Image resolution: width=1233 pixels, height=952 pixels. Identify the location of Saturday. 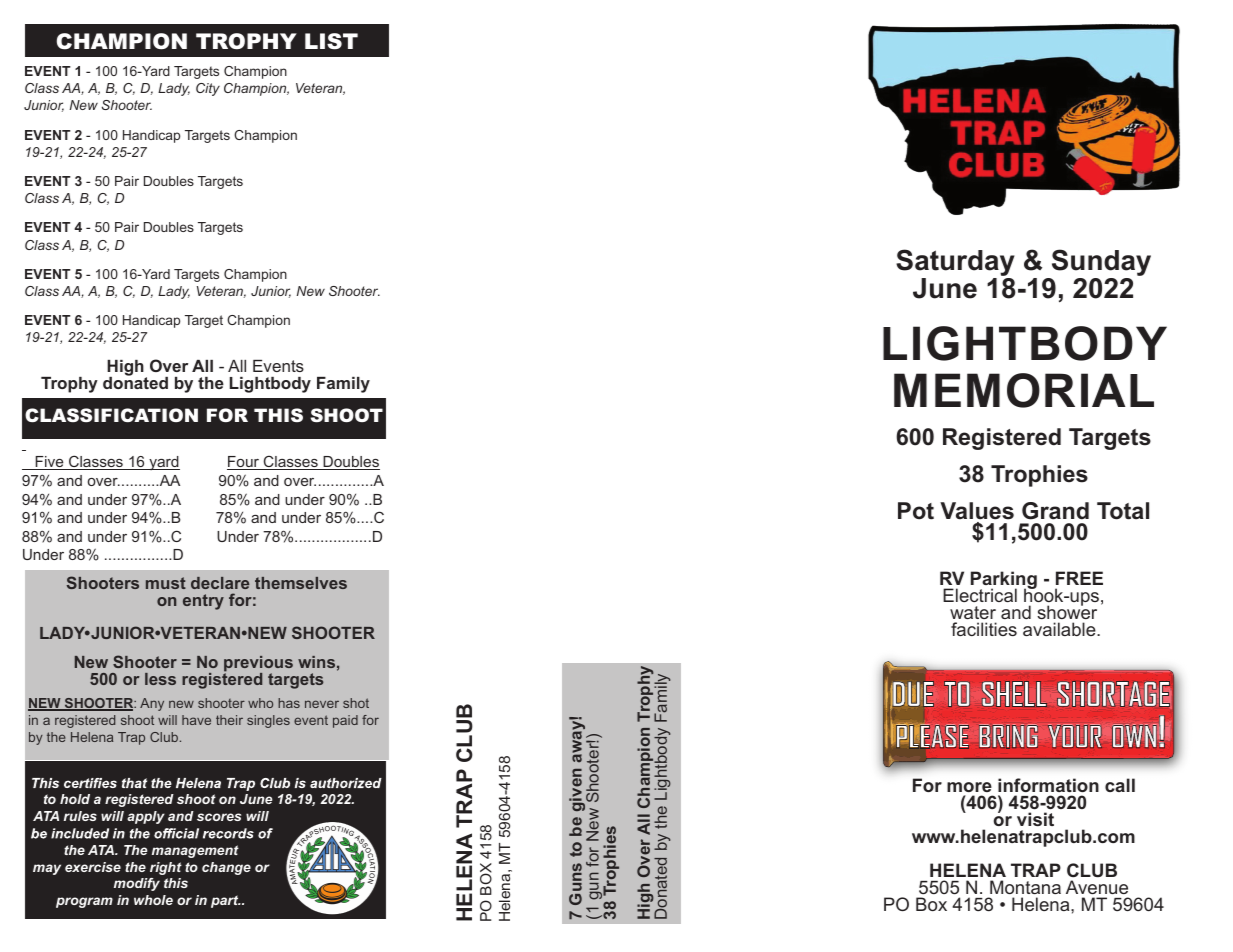
(955, 264).
